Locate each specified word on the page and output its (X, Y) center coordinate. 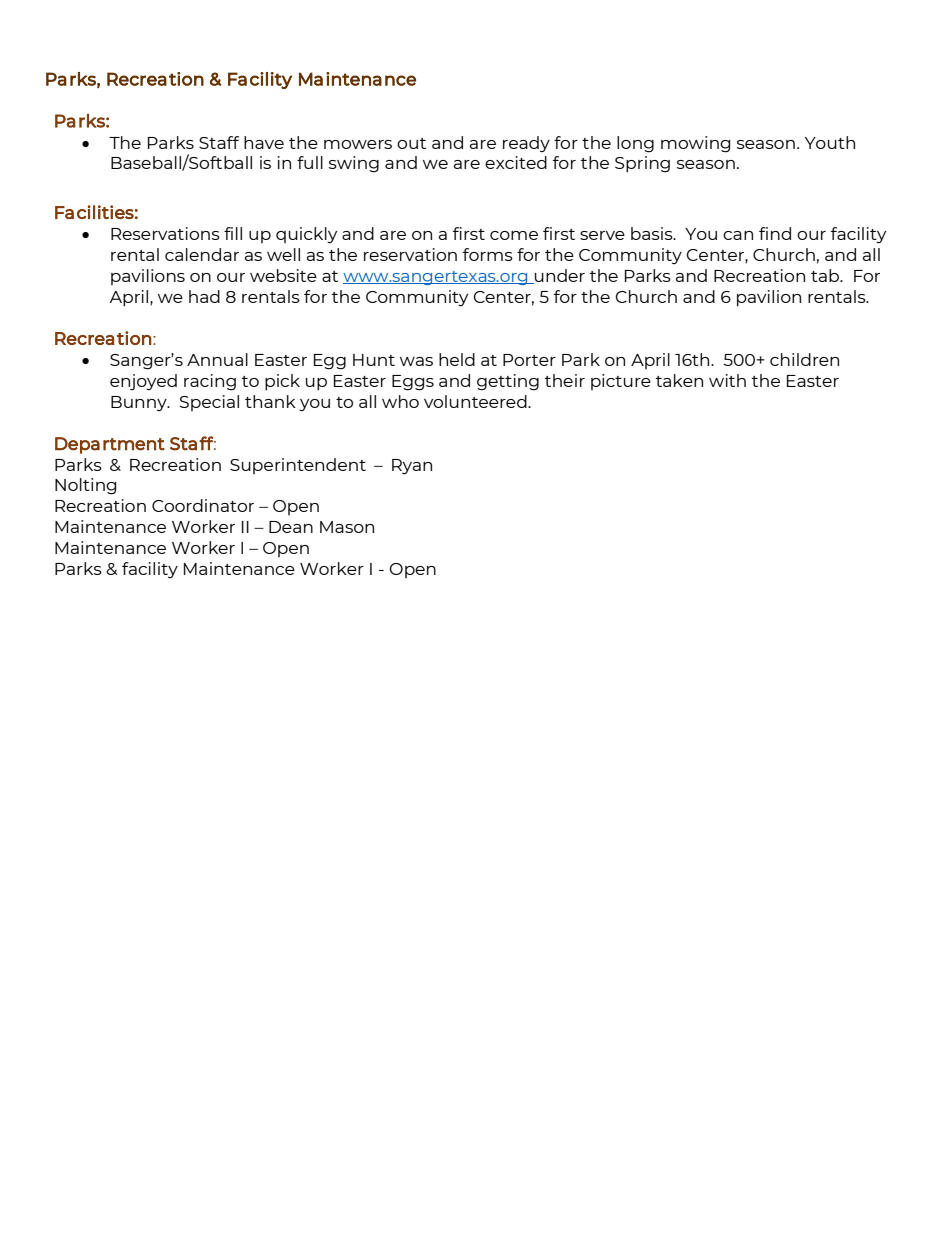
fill (233, 233)
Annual (217, 359)
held (457, 359)
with (727, 380)
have (264, 142)
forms (488, 254)
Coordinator (203, 505)
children (804, 359)
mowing (695, 144)
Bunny (140, 403)
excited (516, 162)
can (738, 235)
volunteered (476, 401)
